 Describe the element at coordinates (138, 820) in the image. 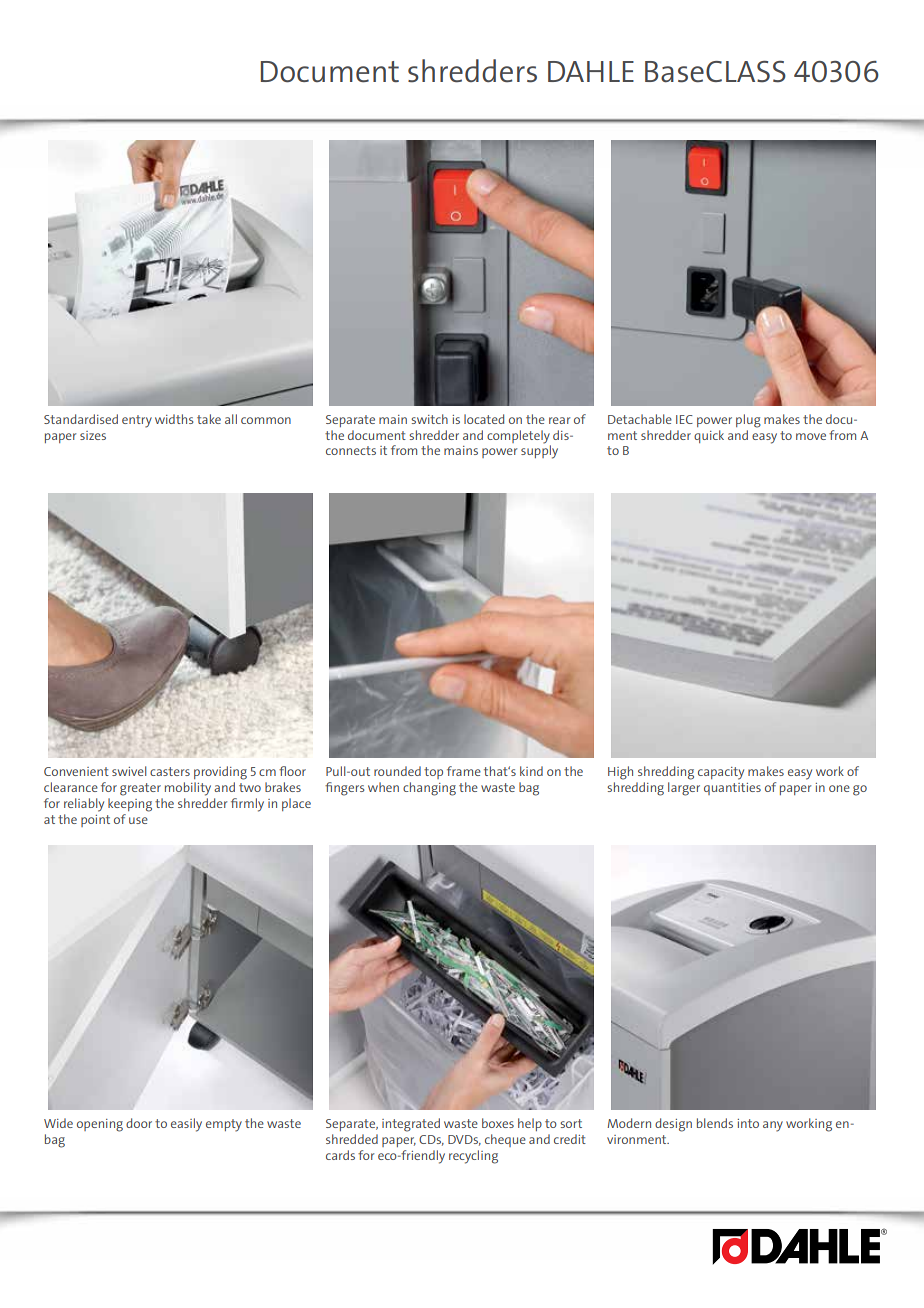

I see `use` at that location.
